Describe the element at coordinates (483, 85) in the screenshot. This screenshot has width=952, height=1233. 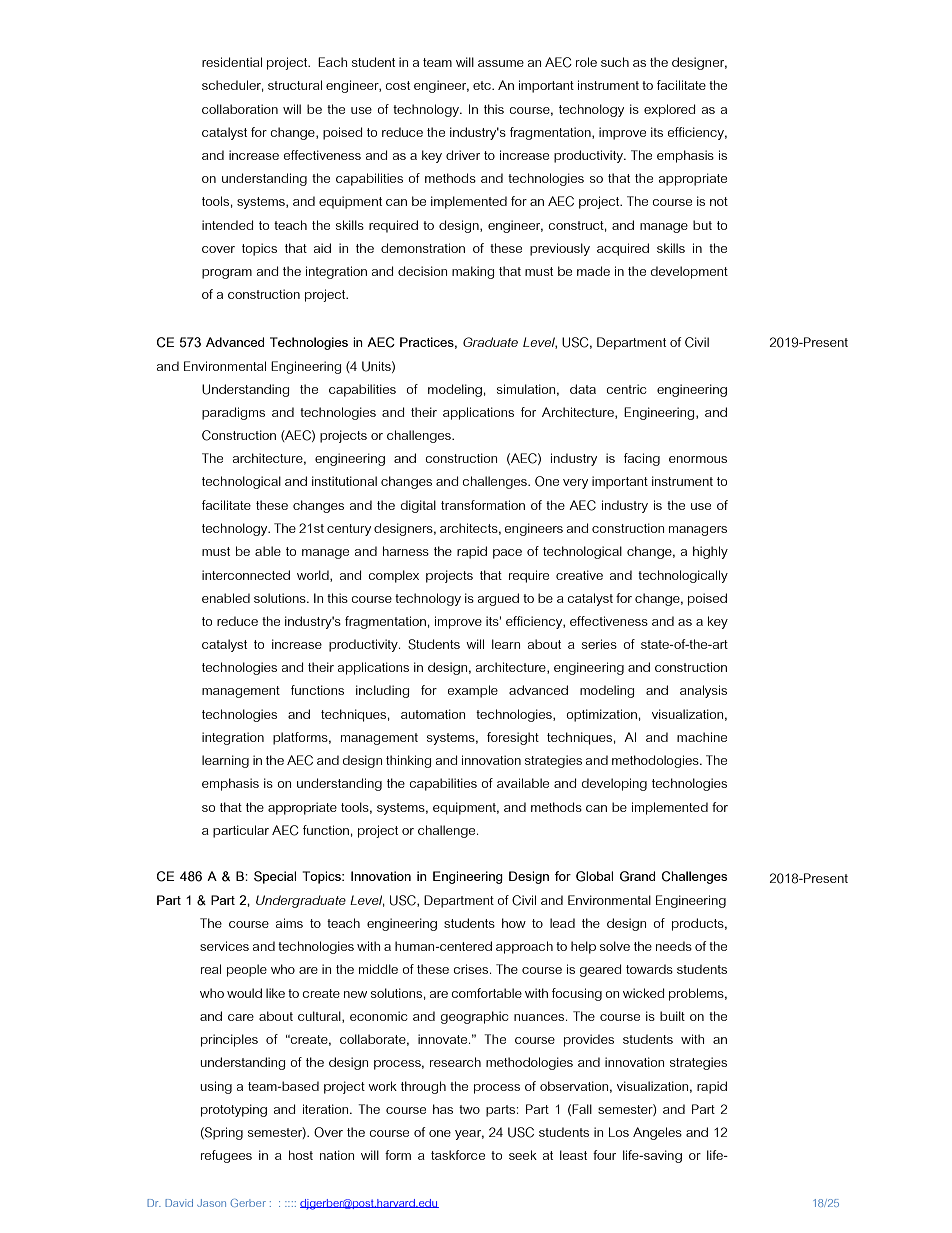
I see `etc` at that location.
